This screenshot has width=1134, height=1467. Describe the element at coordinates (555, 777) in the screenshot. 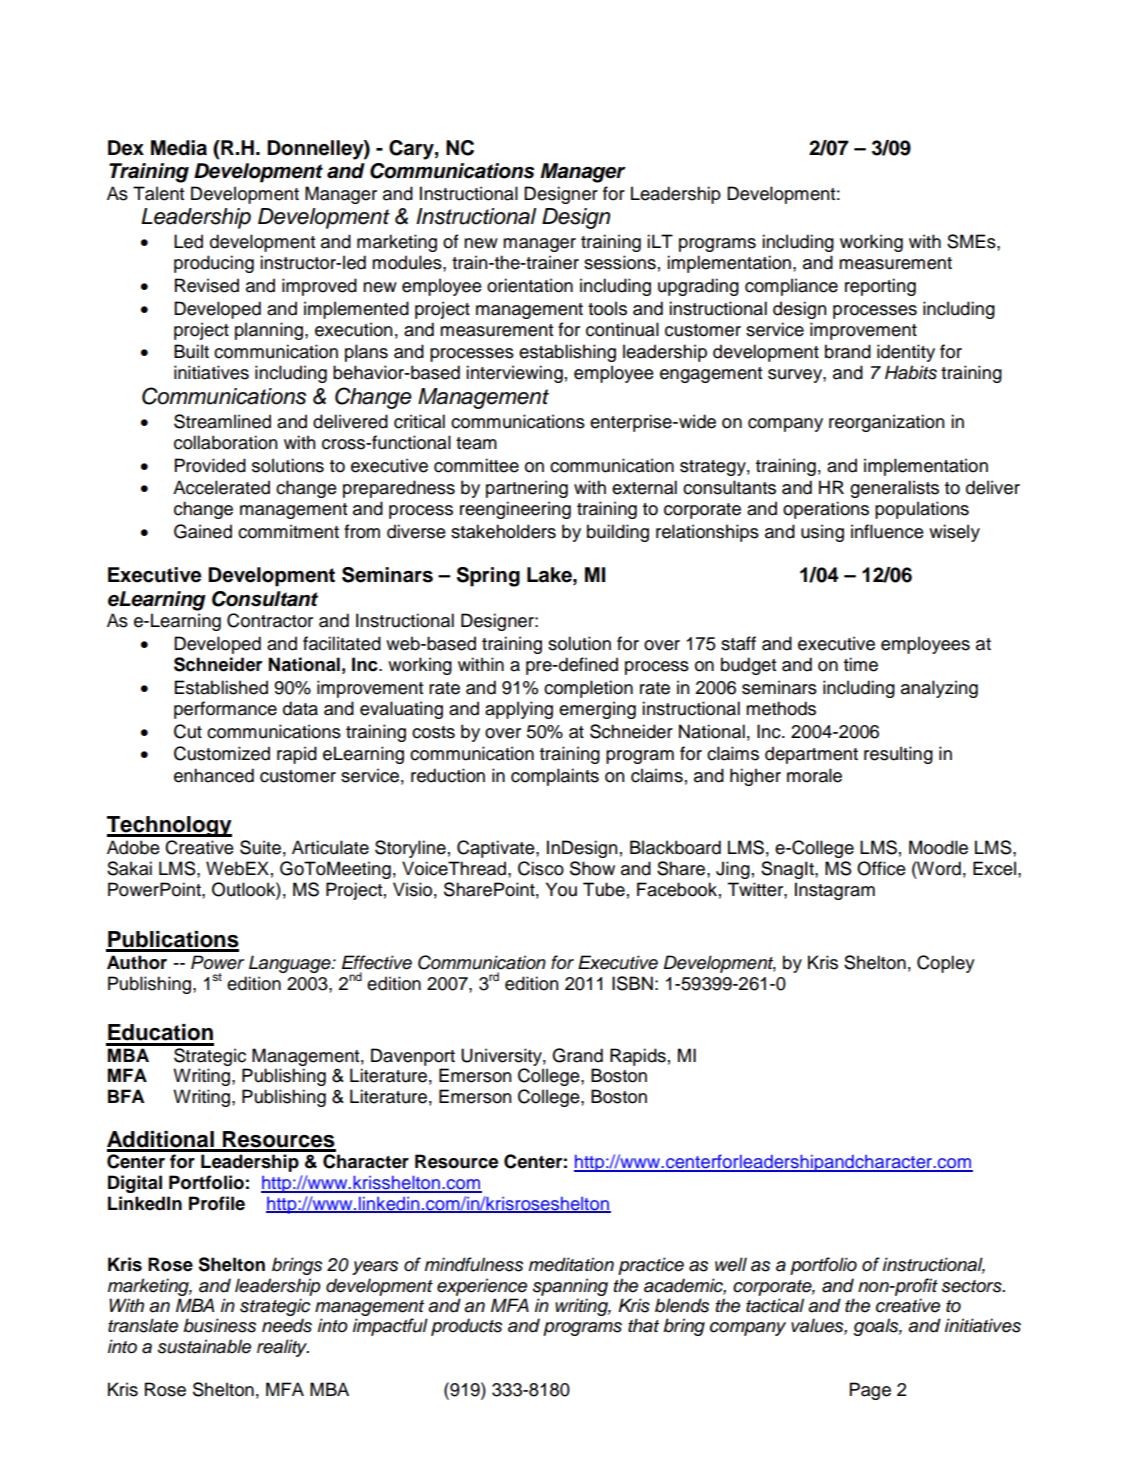

I see `complaints` at that location.
